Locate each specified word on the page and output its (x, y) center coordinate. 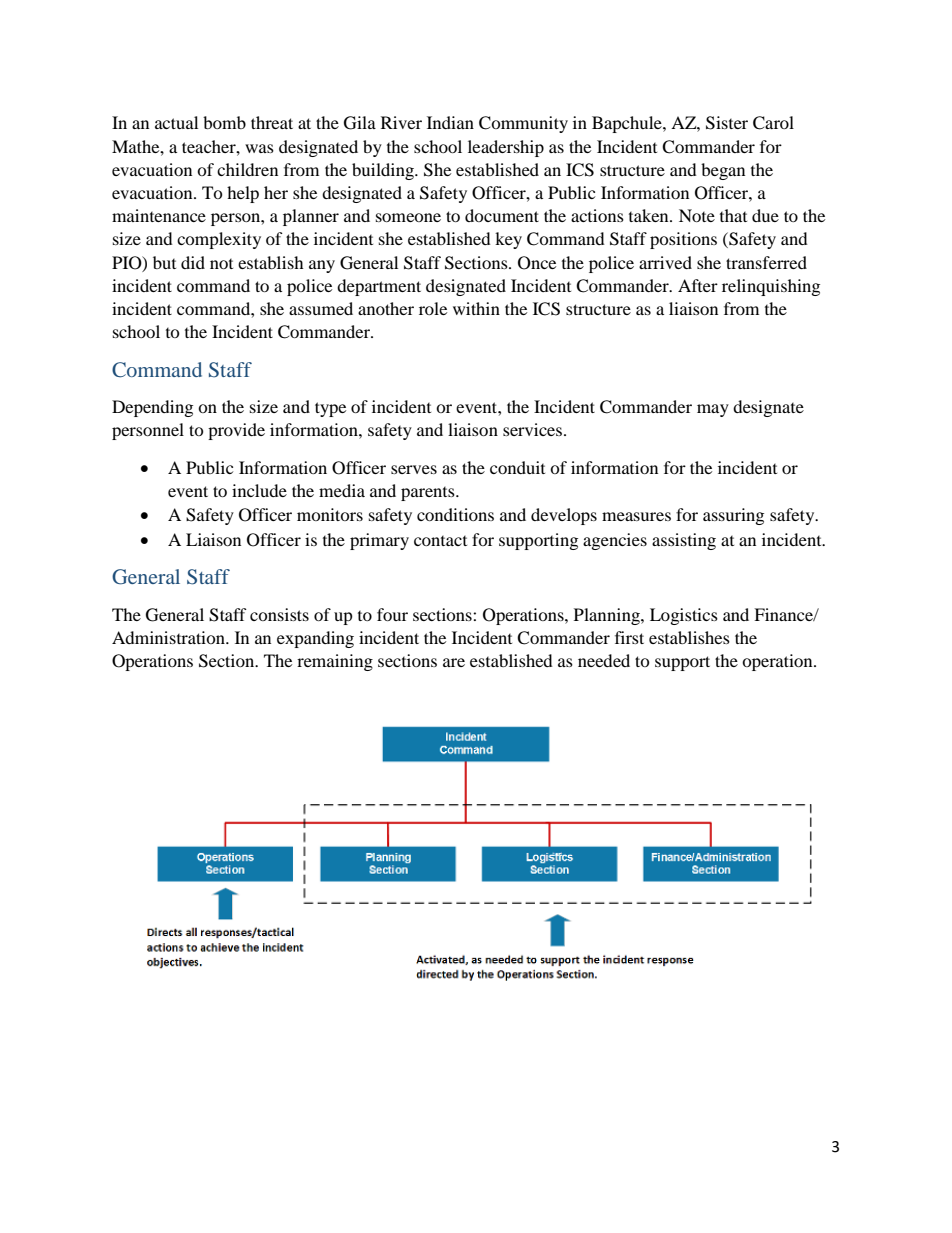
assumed (321, 308)
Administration (169, 637)
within (476, 308)
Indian (450, 122)
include (259, 490)
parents (429, 494)
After (698, 285)
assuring (733, 516)
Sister (727, 123)
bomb (224, 122)
